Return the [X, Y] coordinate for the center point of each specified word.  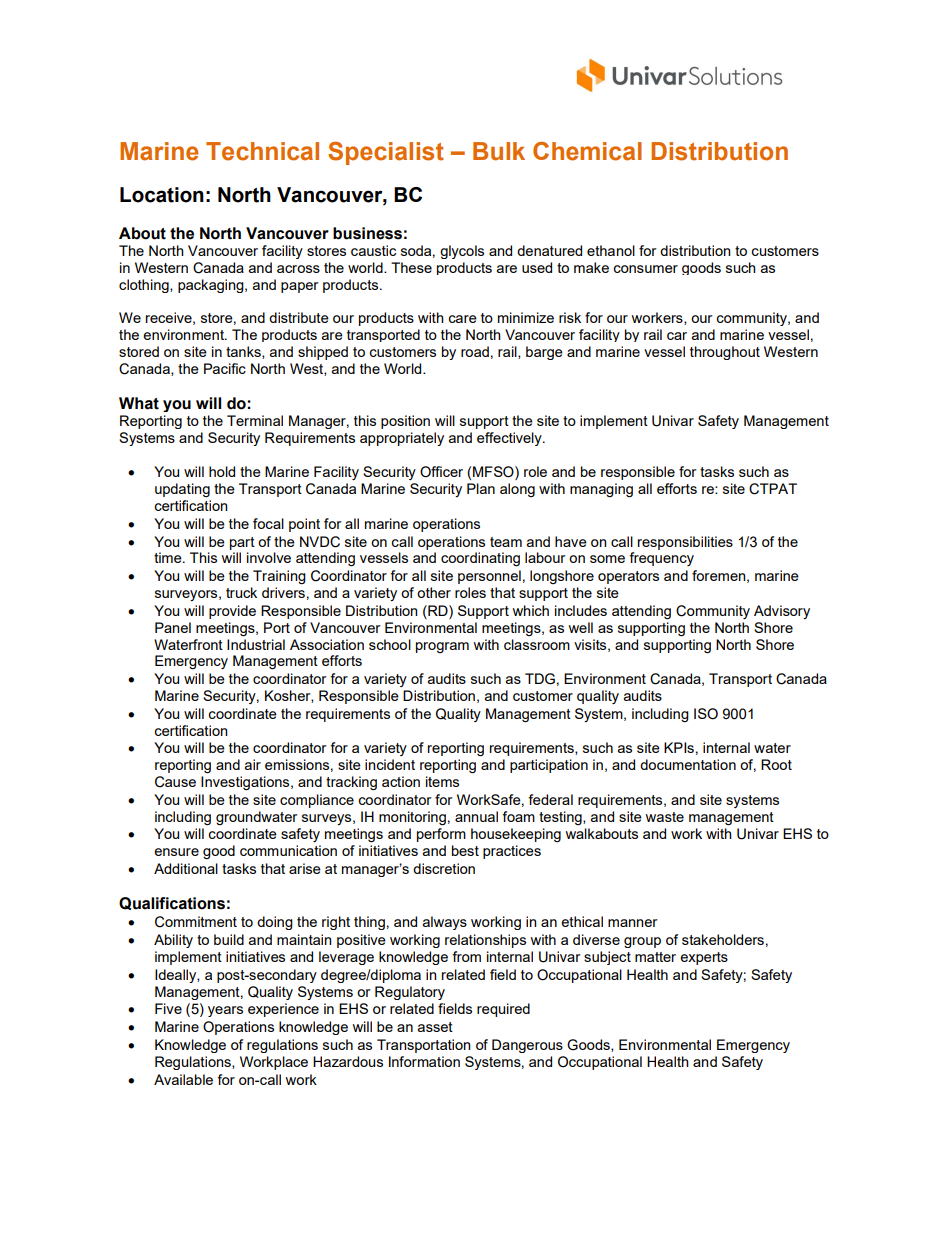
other [434, 592]
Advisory [782, 612]
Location [162, 195]
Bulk [499, 151]
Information [424, 1061]
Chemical [587, 151]
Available [183, 1079]
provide [232, 612]
